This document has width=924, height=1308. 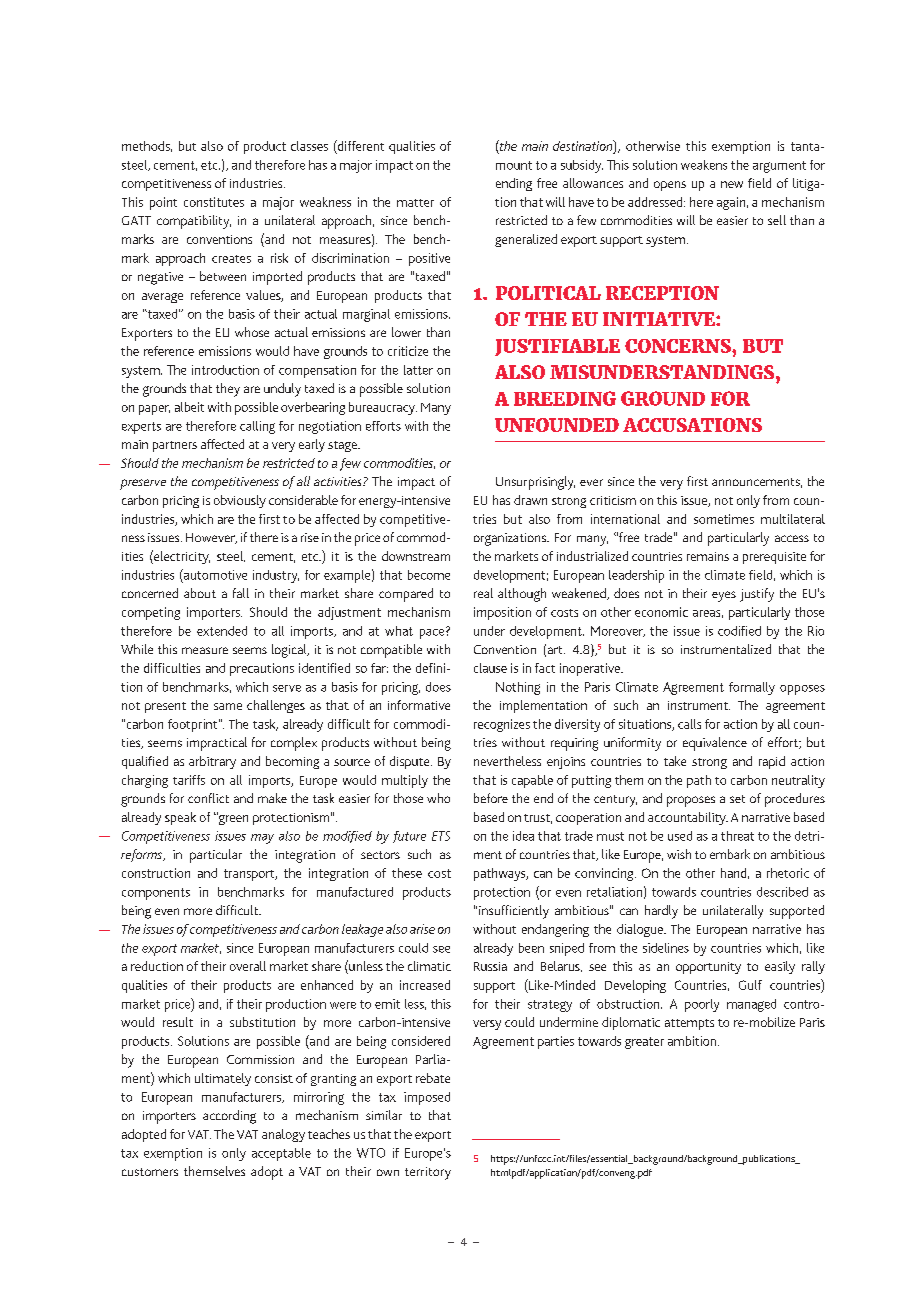 What do you see at coordinates (739, 631) in the document?
I see `codified` at bounding box center [739, 631].
